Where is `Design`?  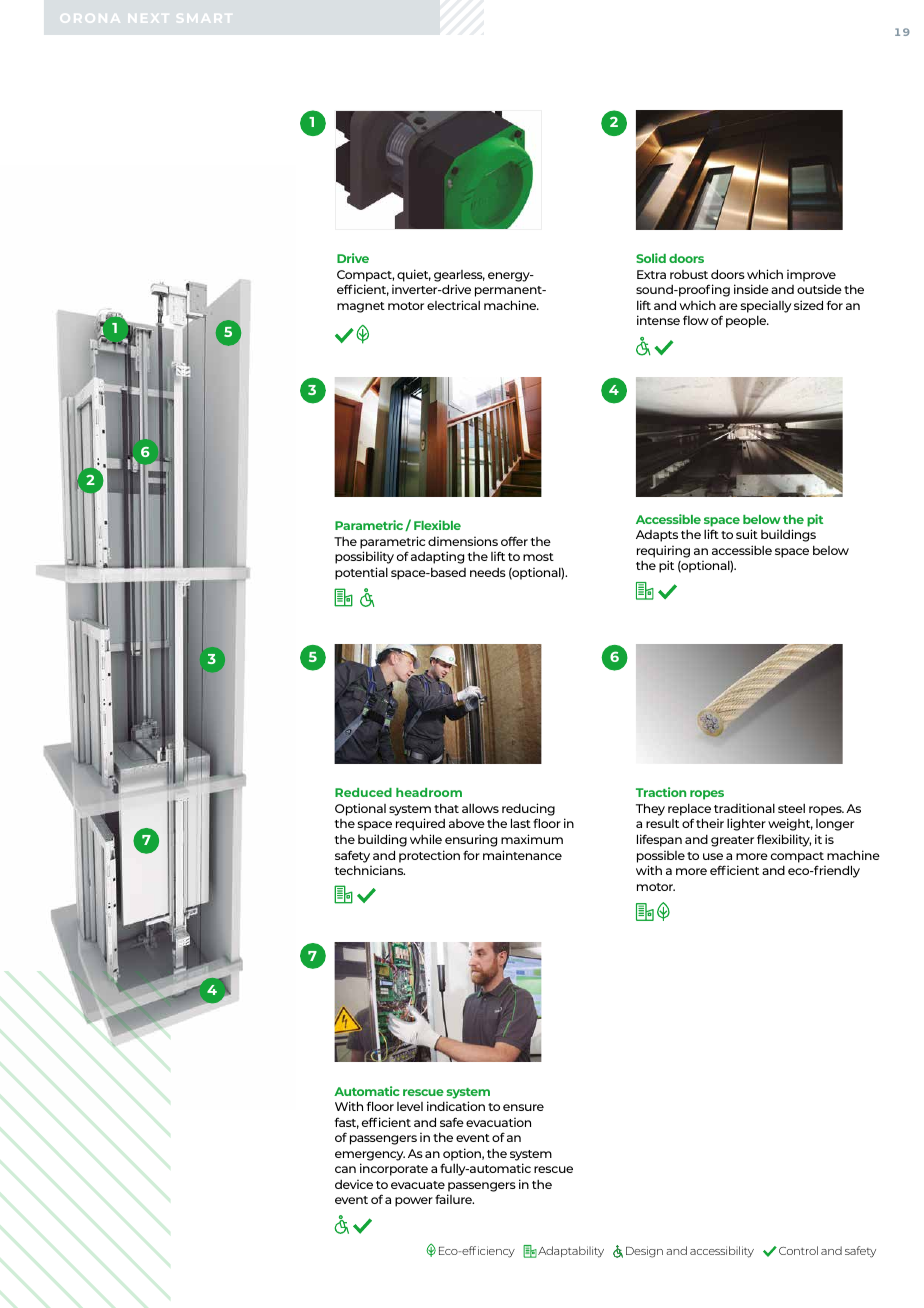
Design is located at coordinates (644, 1252).
